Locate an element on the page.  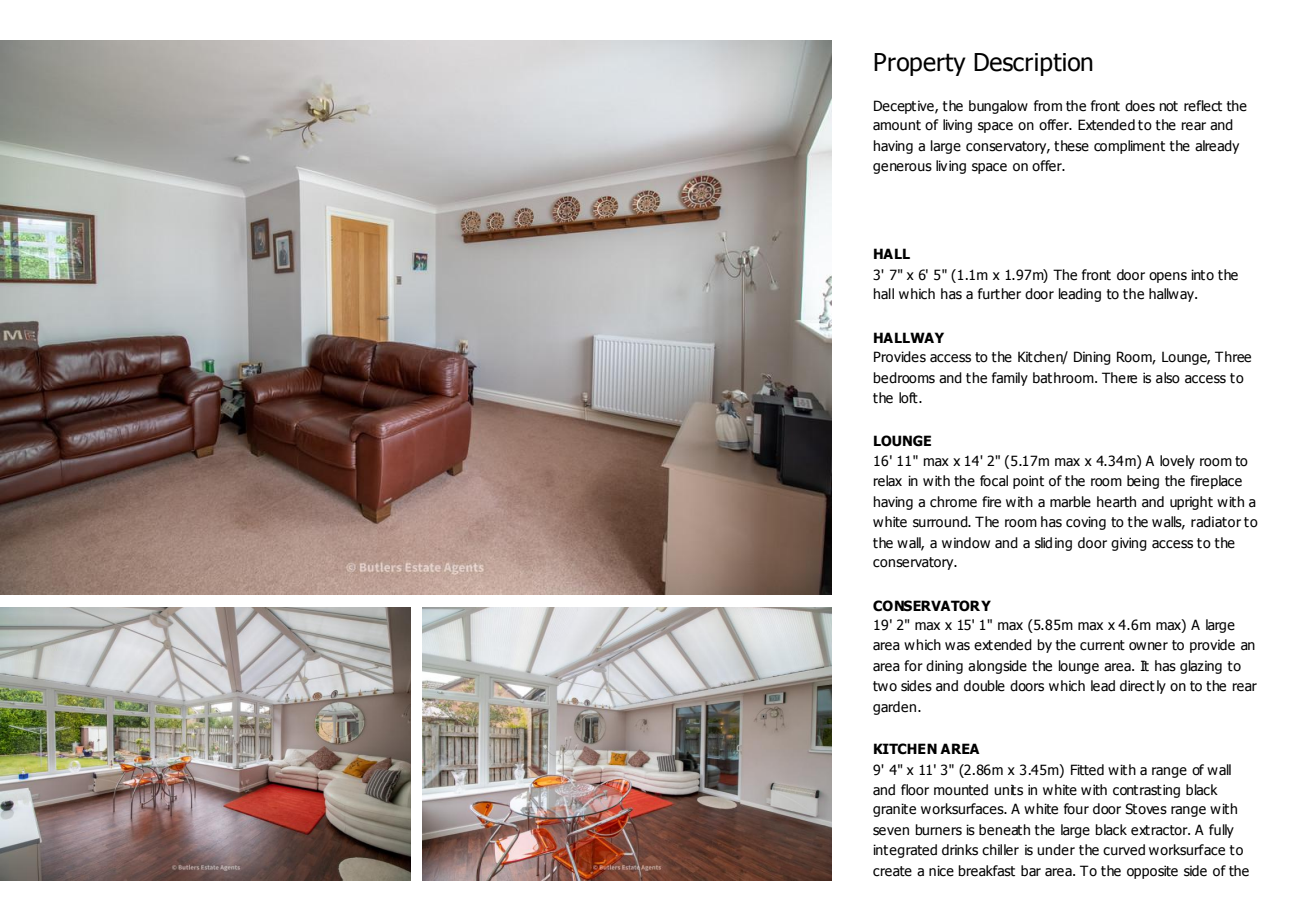
for is located at coordinates (913, 666).
